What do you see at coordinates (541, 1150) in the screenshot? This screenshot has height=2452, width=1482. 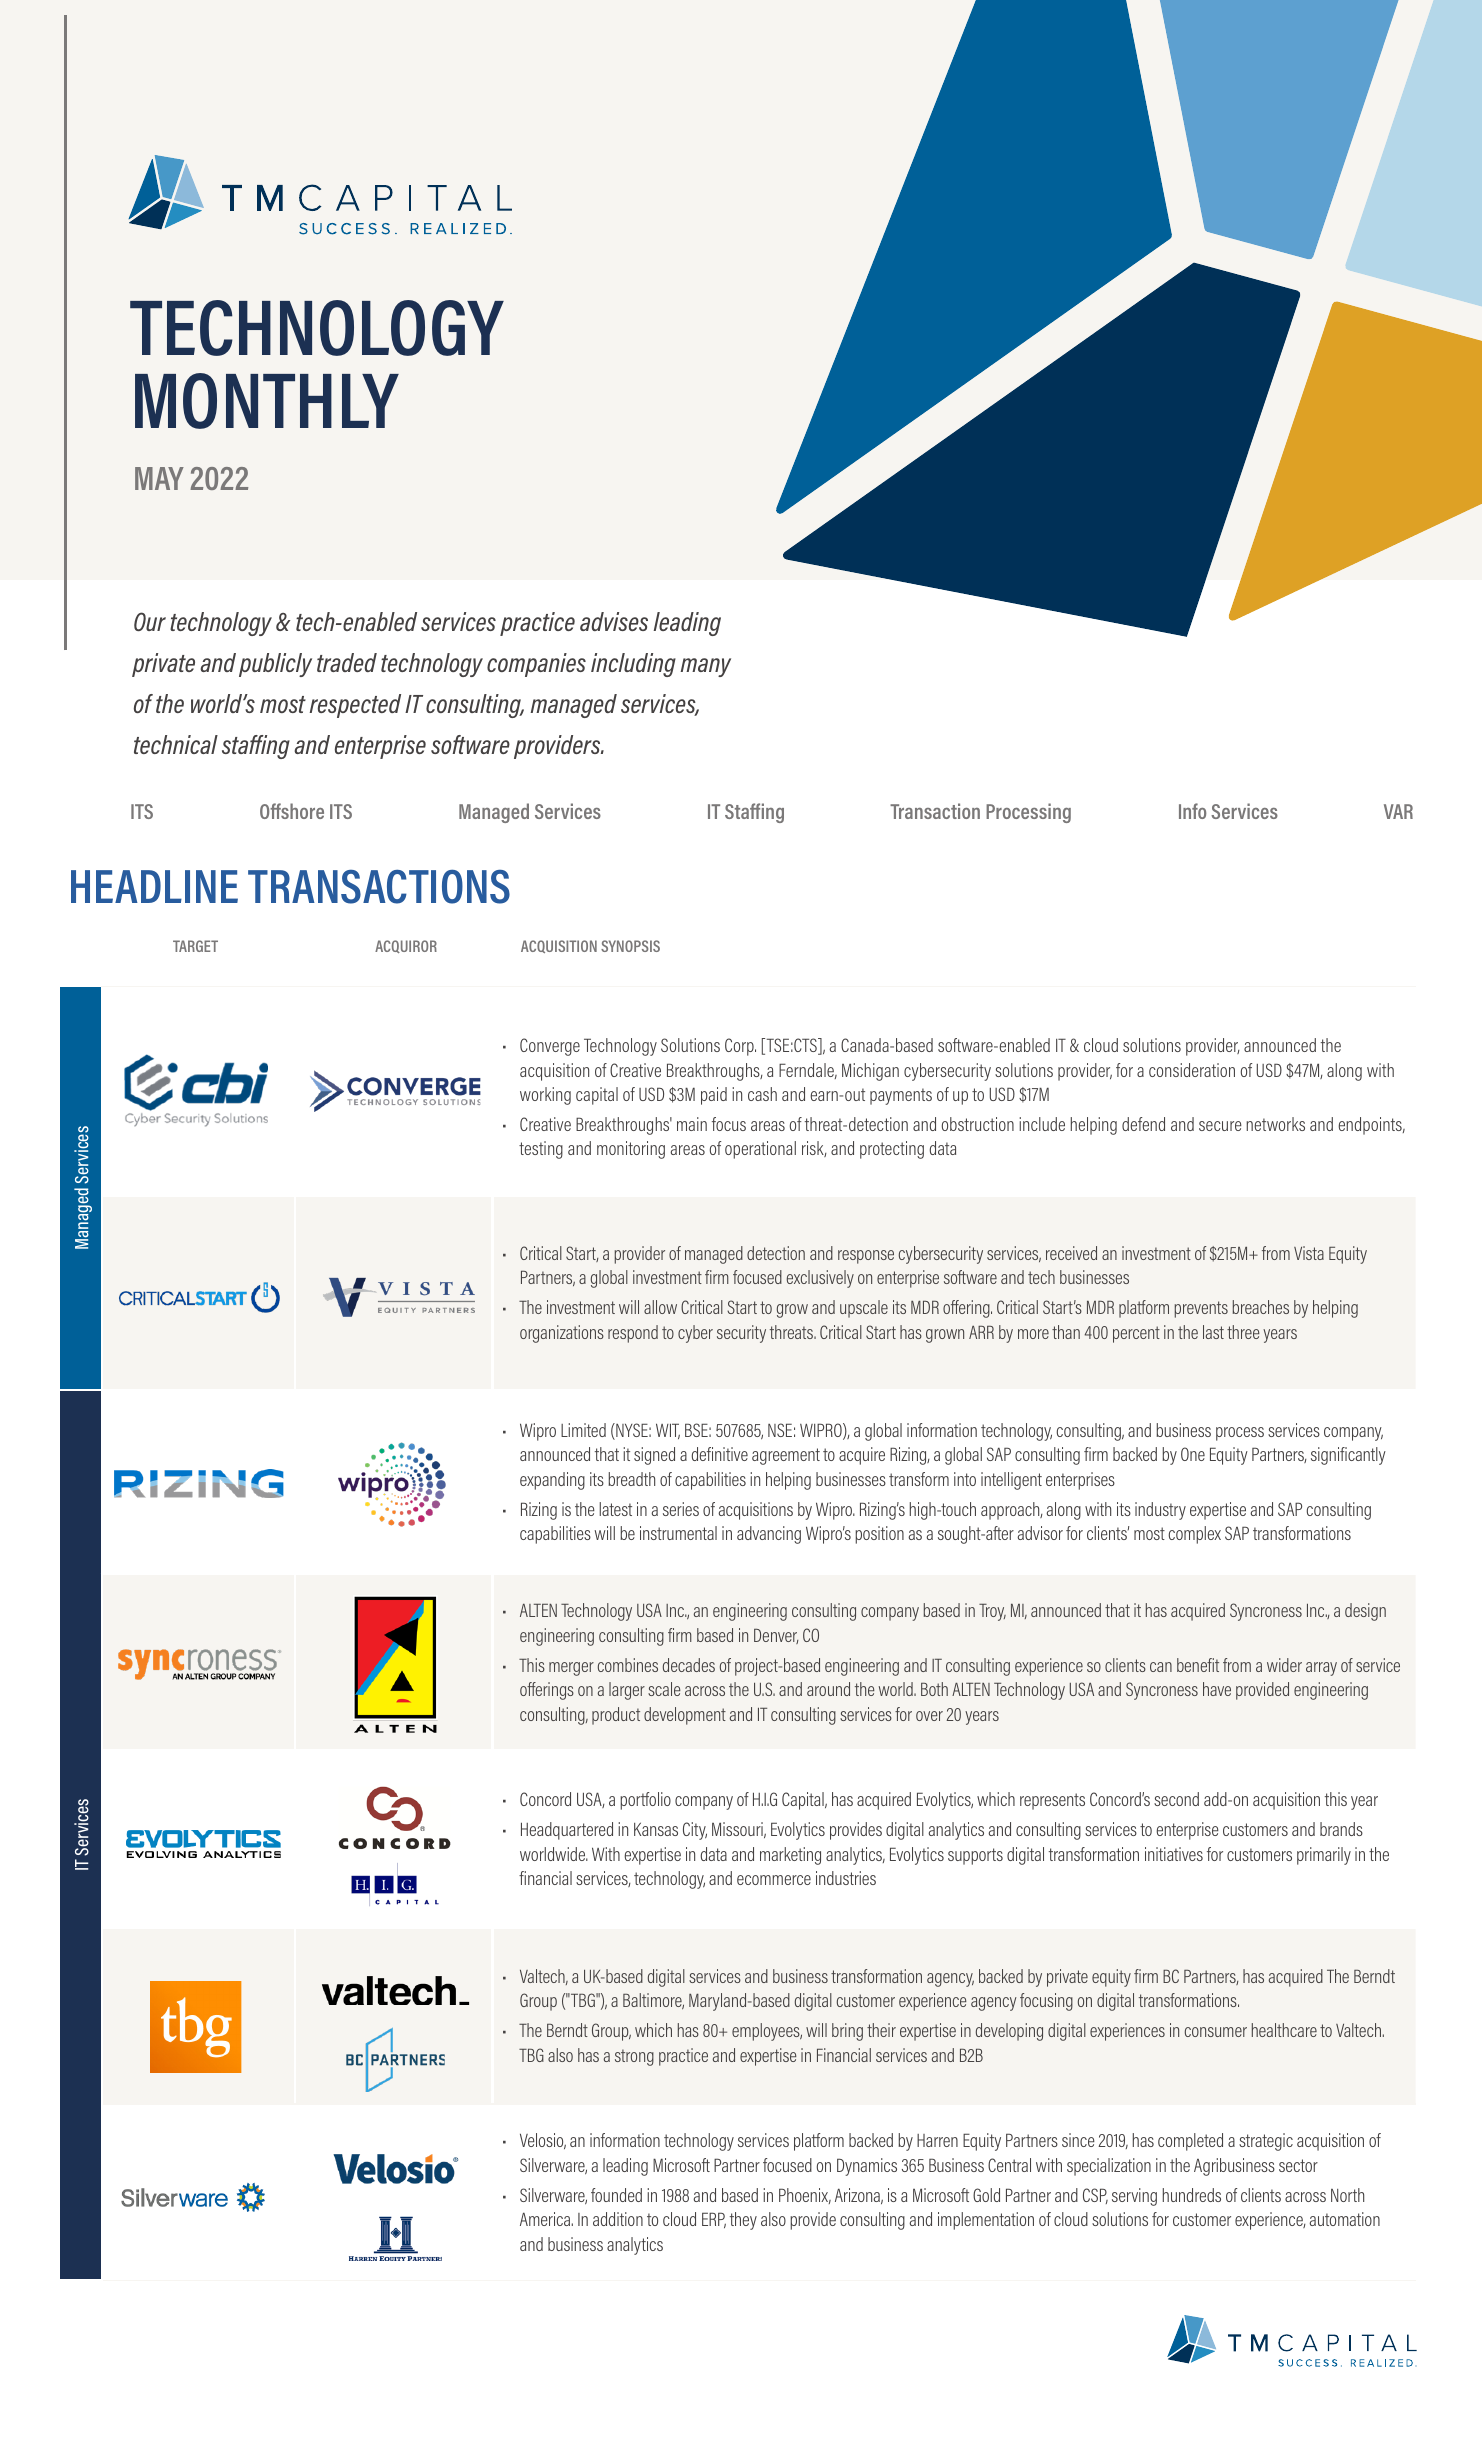 I see `testing` at bounding box center [541, 1150].
